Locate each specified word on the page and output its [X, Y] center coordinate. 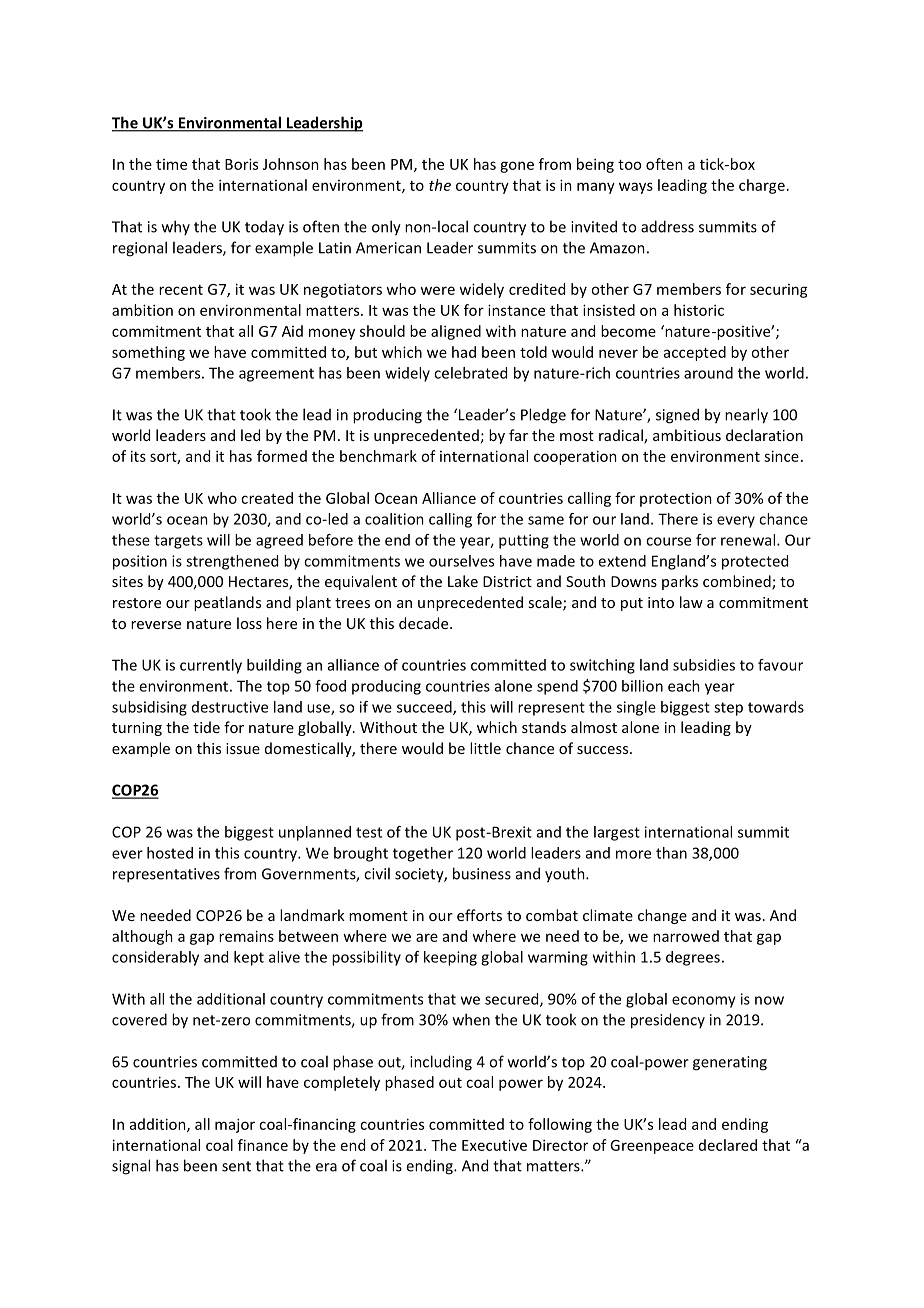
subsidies [704, 665]
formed [282, 456]
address [667, 226]
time [171, 164]
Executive [494, 1145]
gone [517, 167]
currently [211, 666]
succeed [425, 708]
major [235, 1125]
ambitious [687, 435]
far [518, 435]
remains [246, 936]
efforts [479, 915]
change [662, 916]
